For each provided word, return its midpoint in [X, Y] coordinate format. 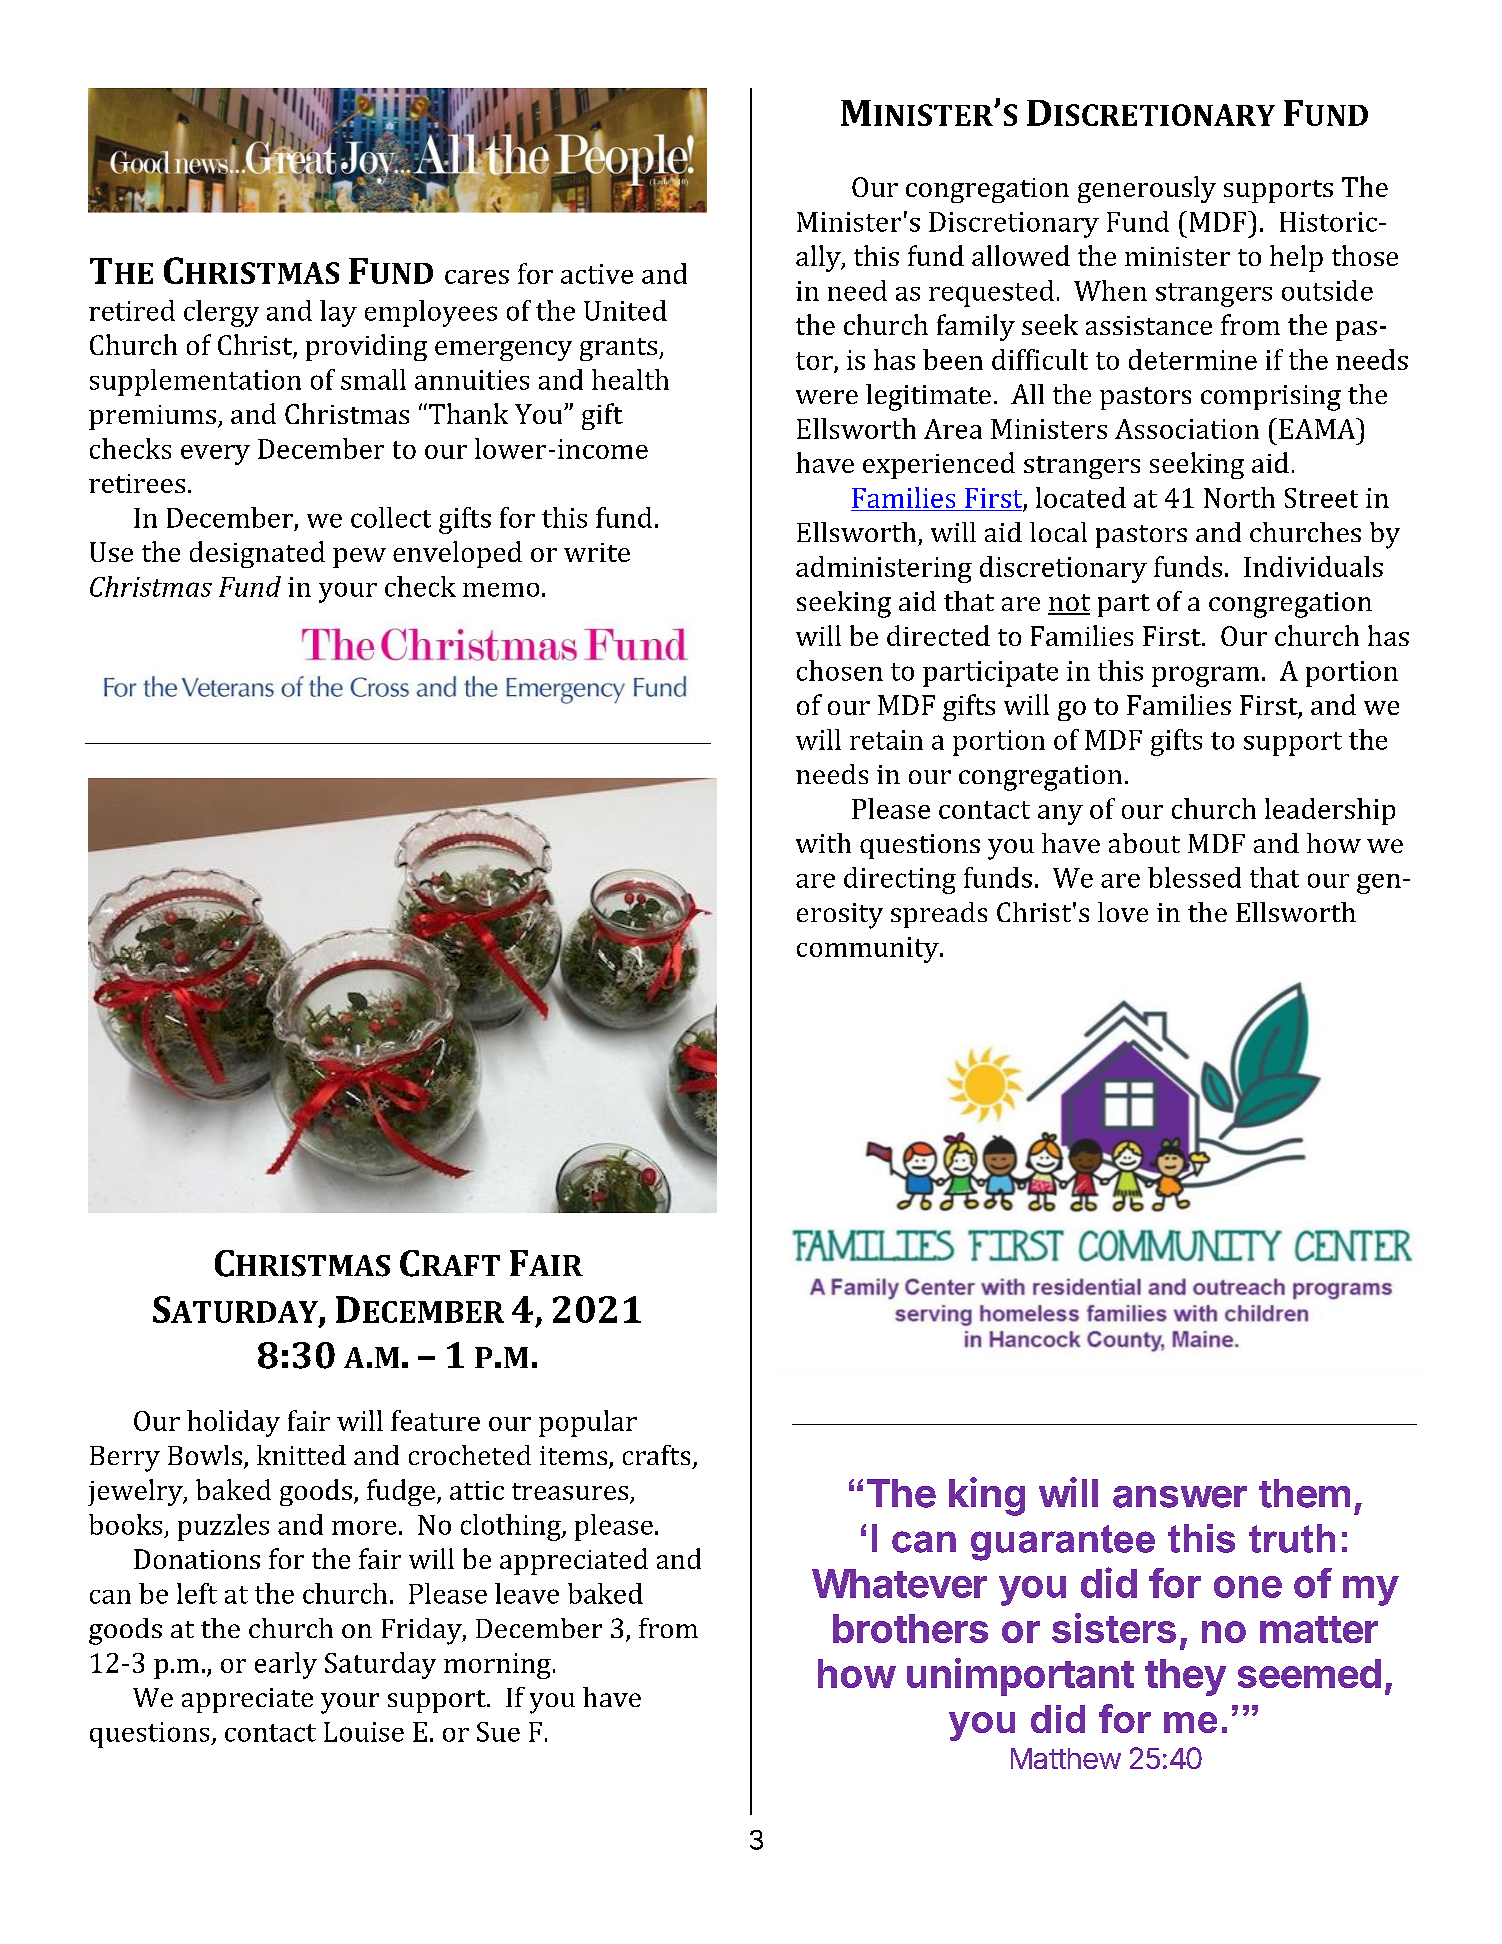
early [286, 1665]
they [1185, 1677]
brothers [910, 1628]
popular [588, 1423]
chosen [840, 670]
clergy [221, 313]
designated [257, 554]
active [597, 274]
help [1296, 258]
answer [1180, 1497]
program [1205, 676]
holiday [233, 1423]
